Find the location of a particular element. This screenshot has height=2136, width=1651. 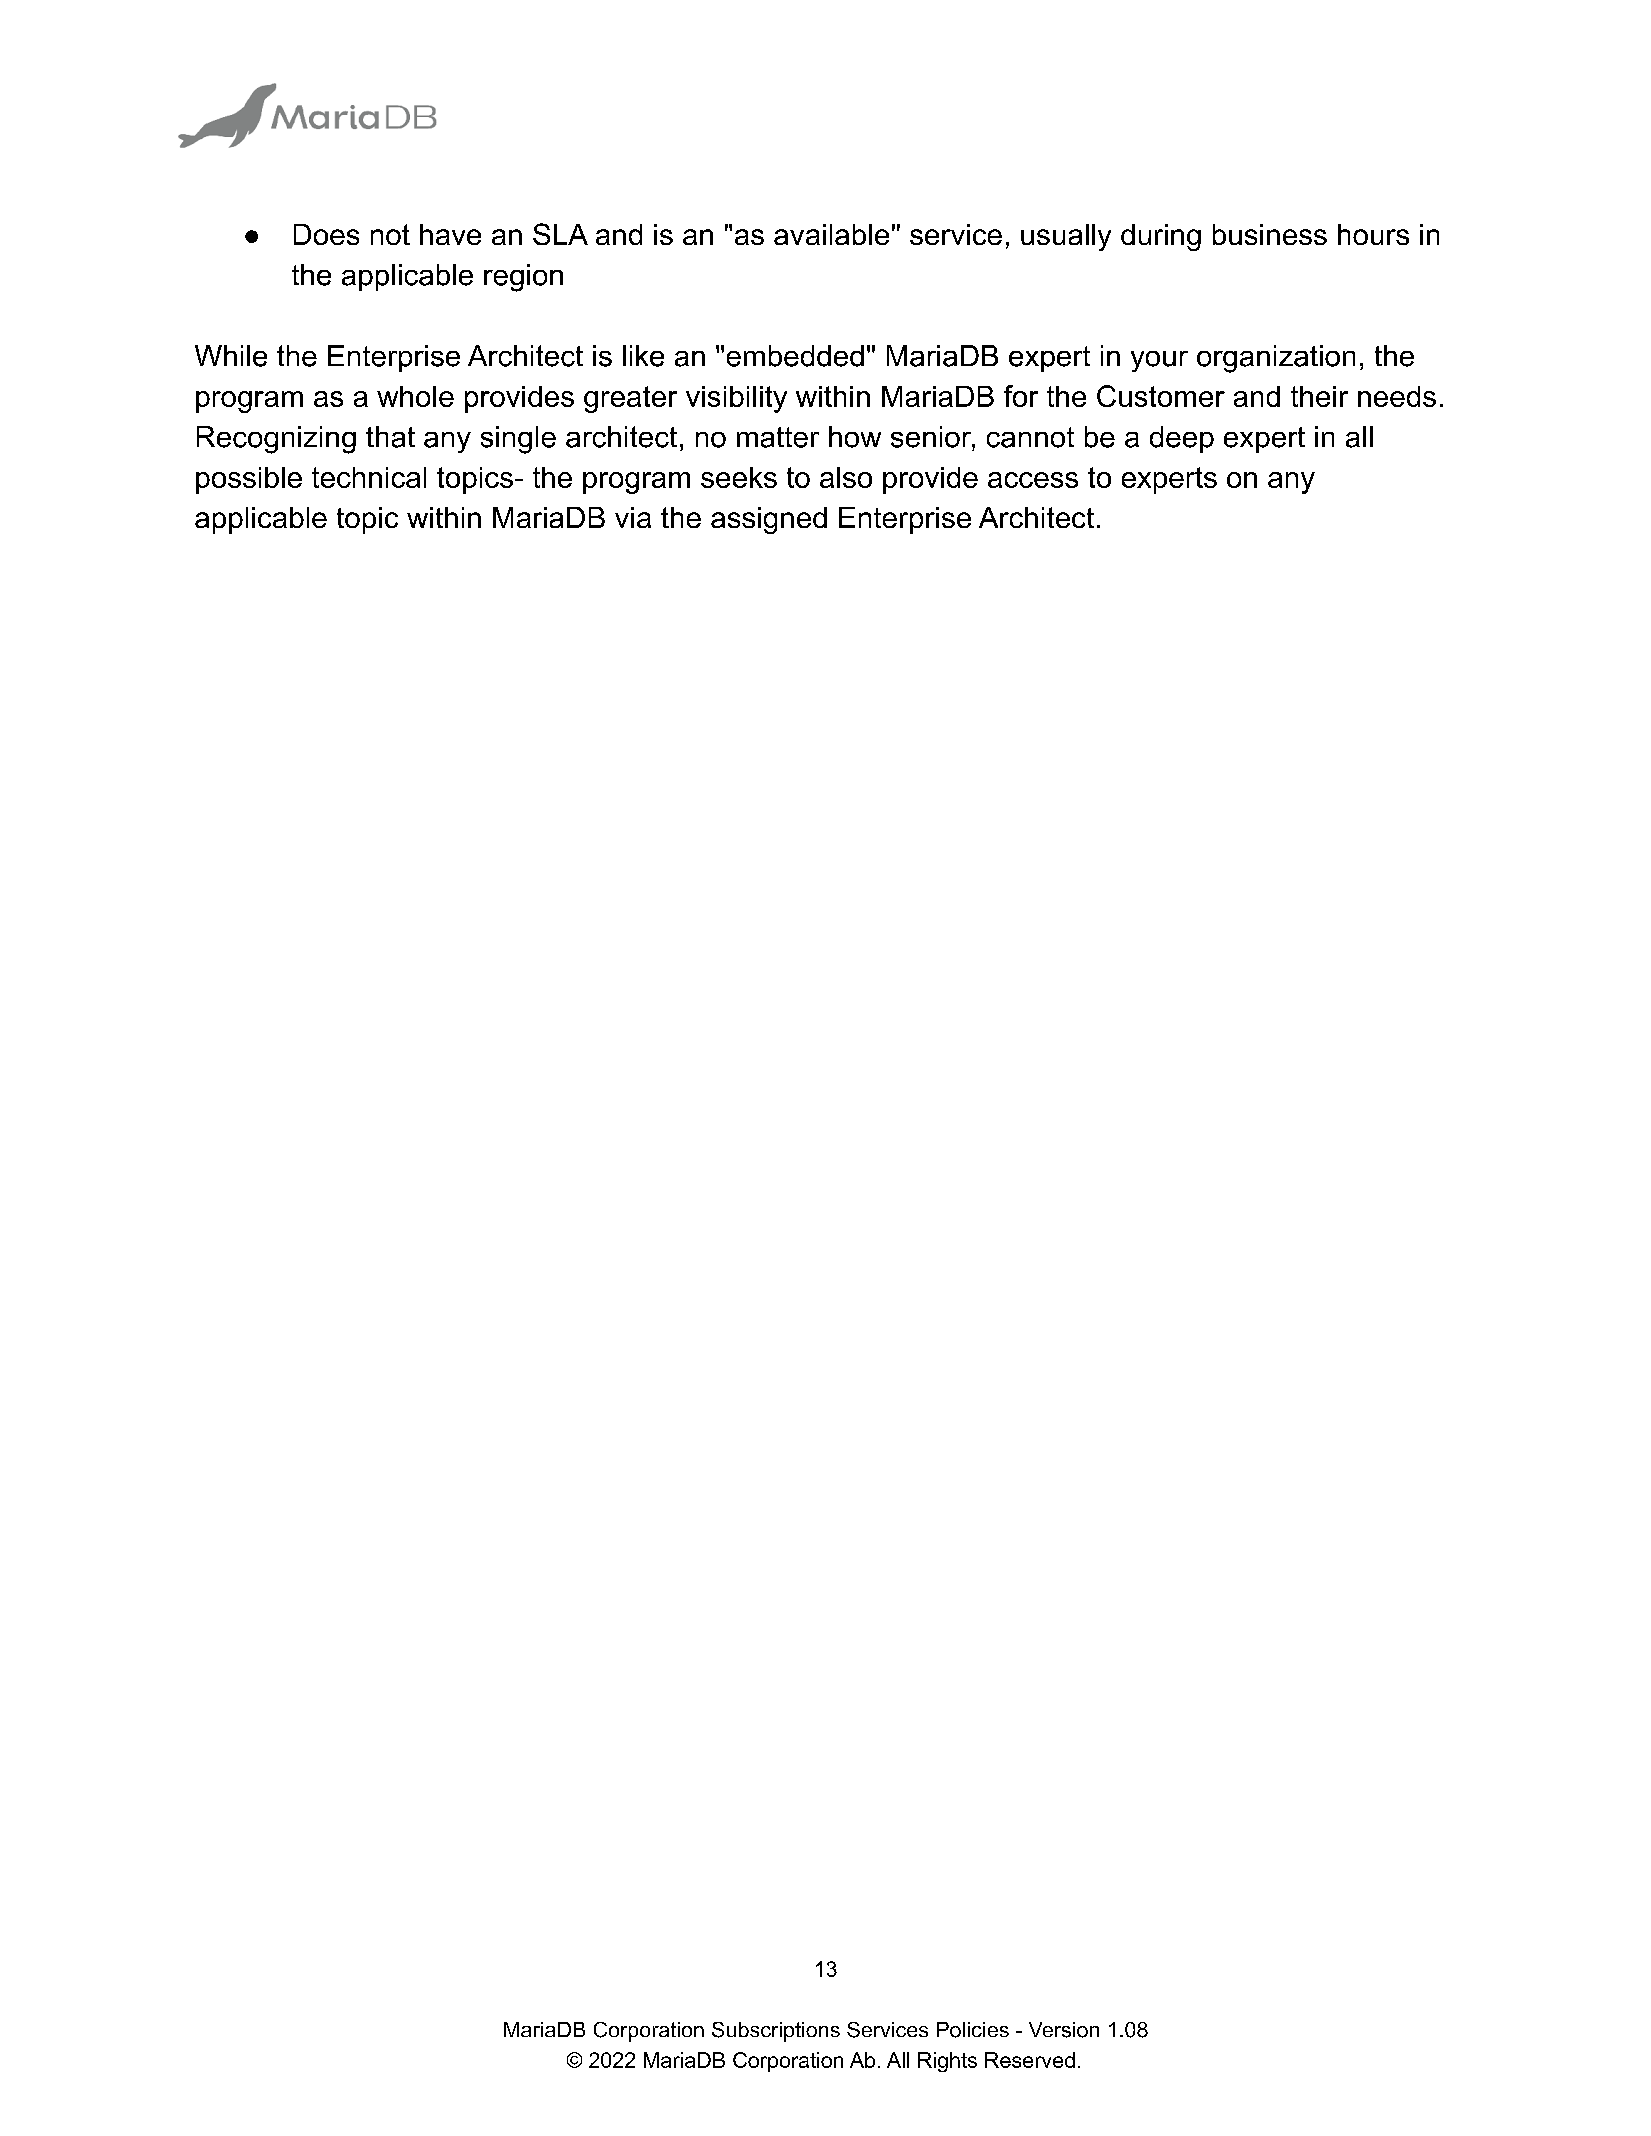

Does is located at coordinates (326, 234).
